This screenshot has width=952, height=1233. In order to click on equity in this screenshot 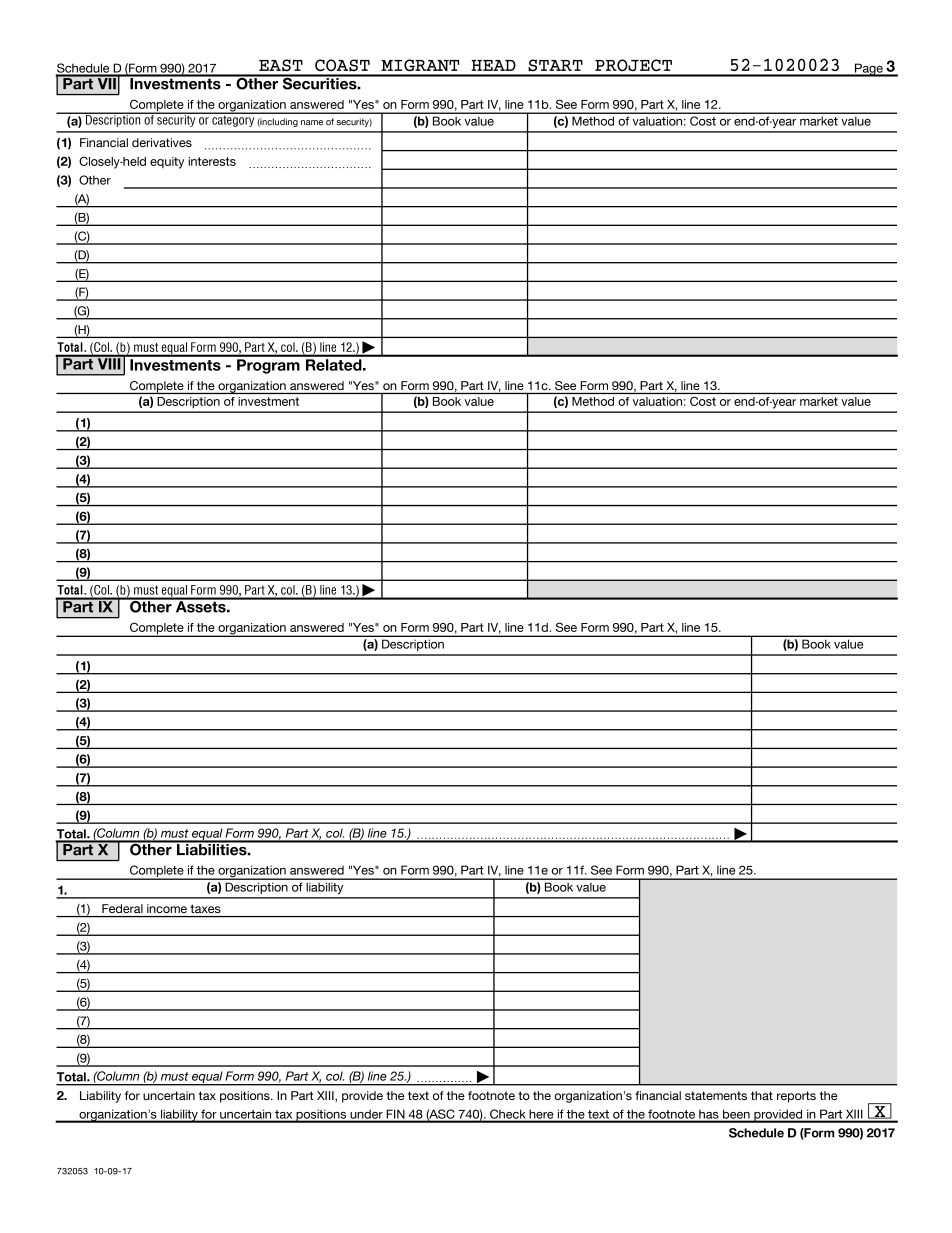, I will do `click(167, 163)`.
